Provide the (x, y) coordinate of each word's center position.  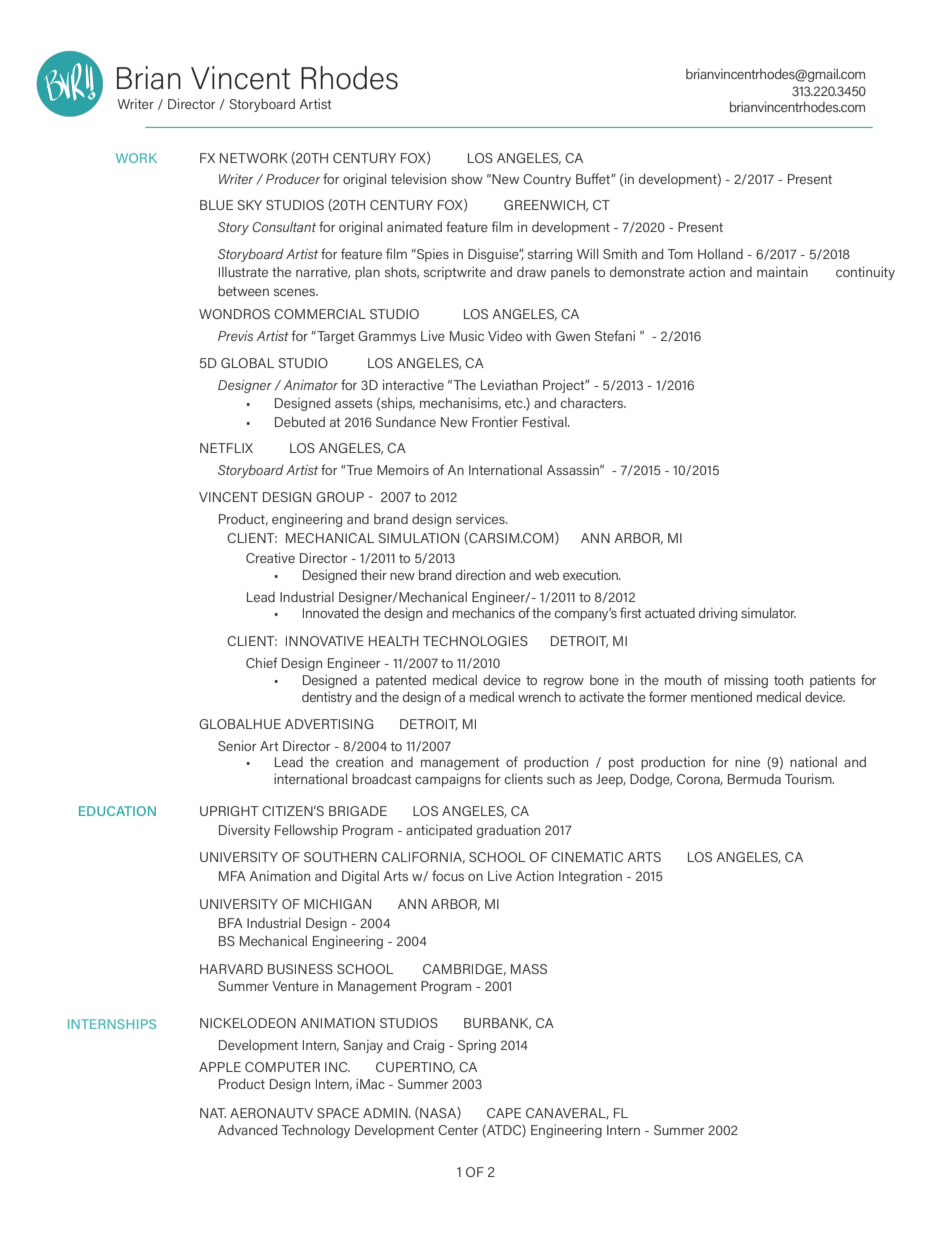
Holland (720, 253)
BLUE (216, 205)
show (467, 178)
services (481, 518)
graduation (508, 831)
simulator (768, 612)
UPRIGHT (229, 811)
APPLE (220, 1067)
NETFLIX (226, 448)
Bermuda (754, 779)
